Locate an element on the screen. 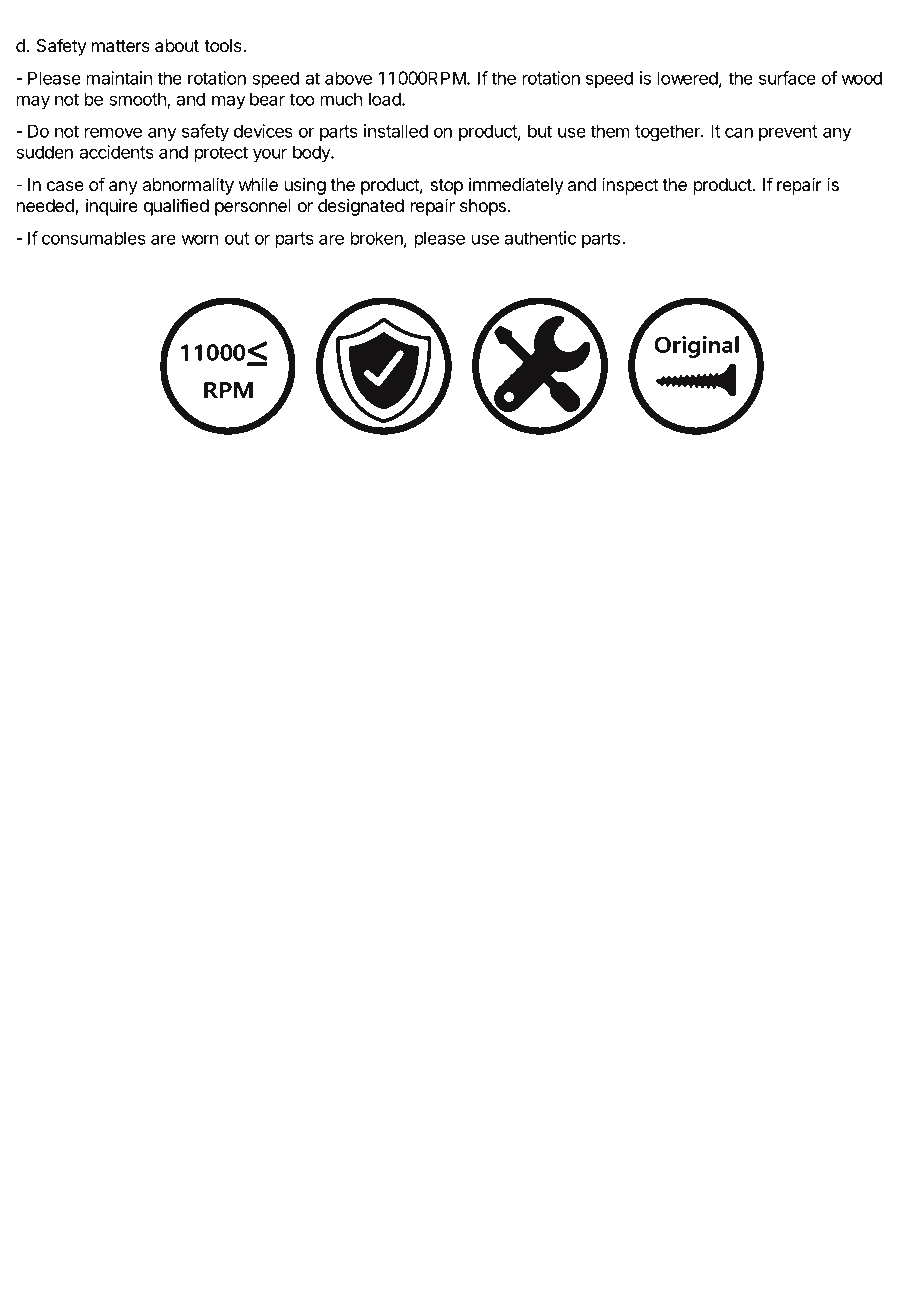  remove is located at coordinates (113, 132).
